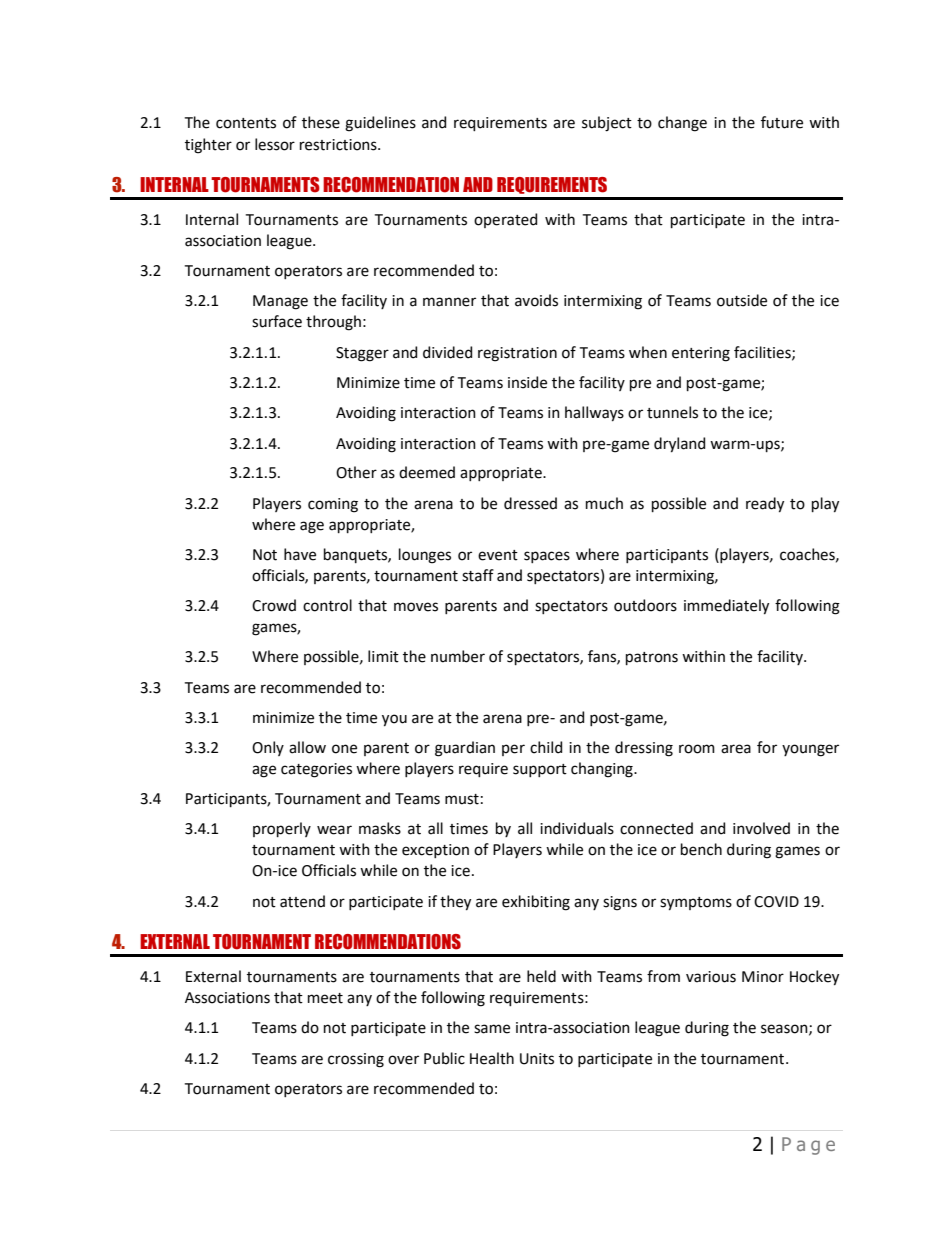 This screenshot has width=952, height=1233. What do you see at coordinates (763, 353) in the screenshot?
I see `facilities` at bounding box center [763, 353].
